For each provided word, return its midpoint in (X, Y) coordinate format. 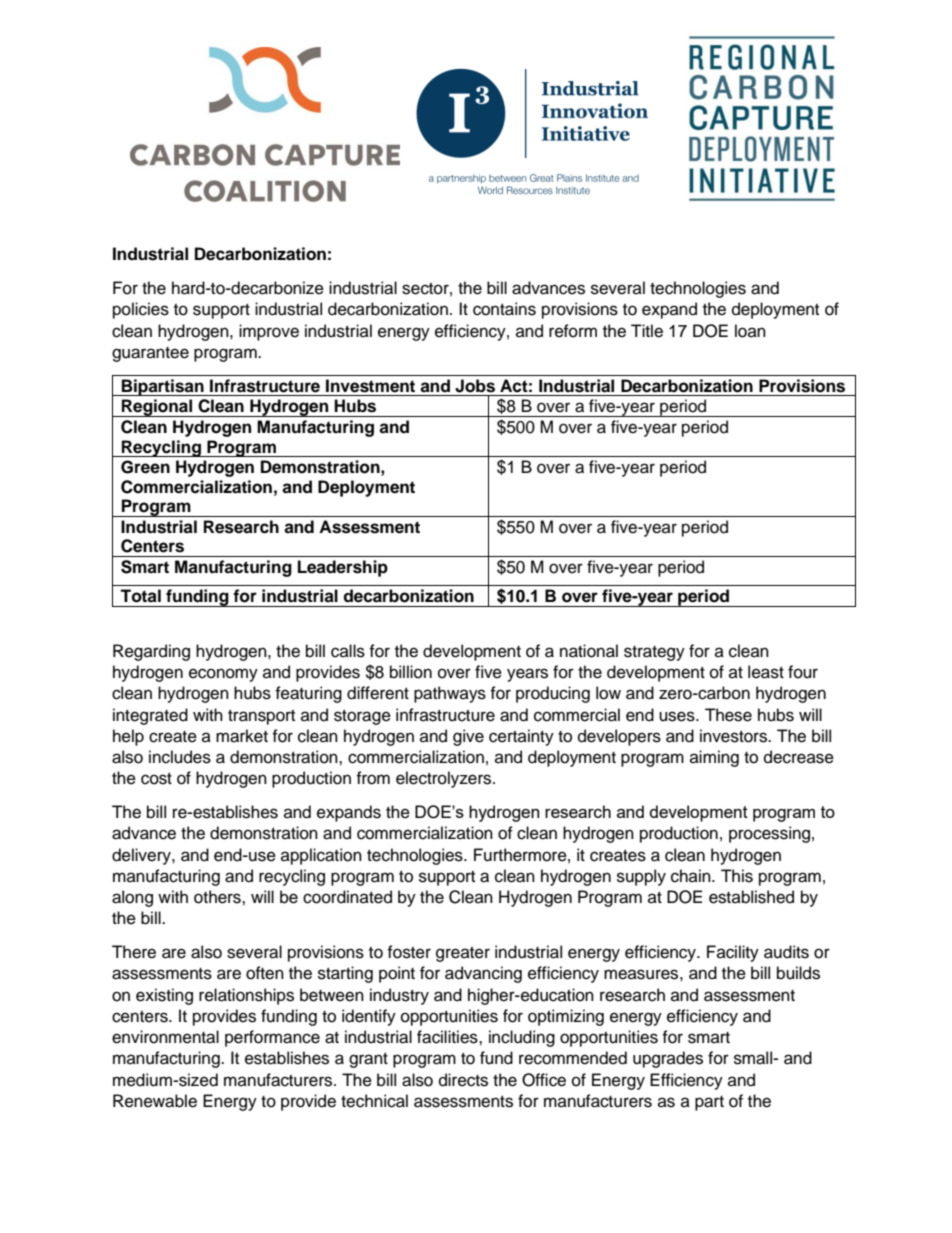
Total (140, 596)
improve (269, 332)
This (737, 876)
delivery (142, 856)
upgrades (668, 1059)
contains (504, 309)
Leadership (343, 568)
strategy (654, 653)
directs (463, 1080)
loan (750, 331)
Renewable (155, 1101)
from (373, 778)
